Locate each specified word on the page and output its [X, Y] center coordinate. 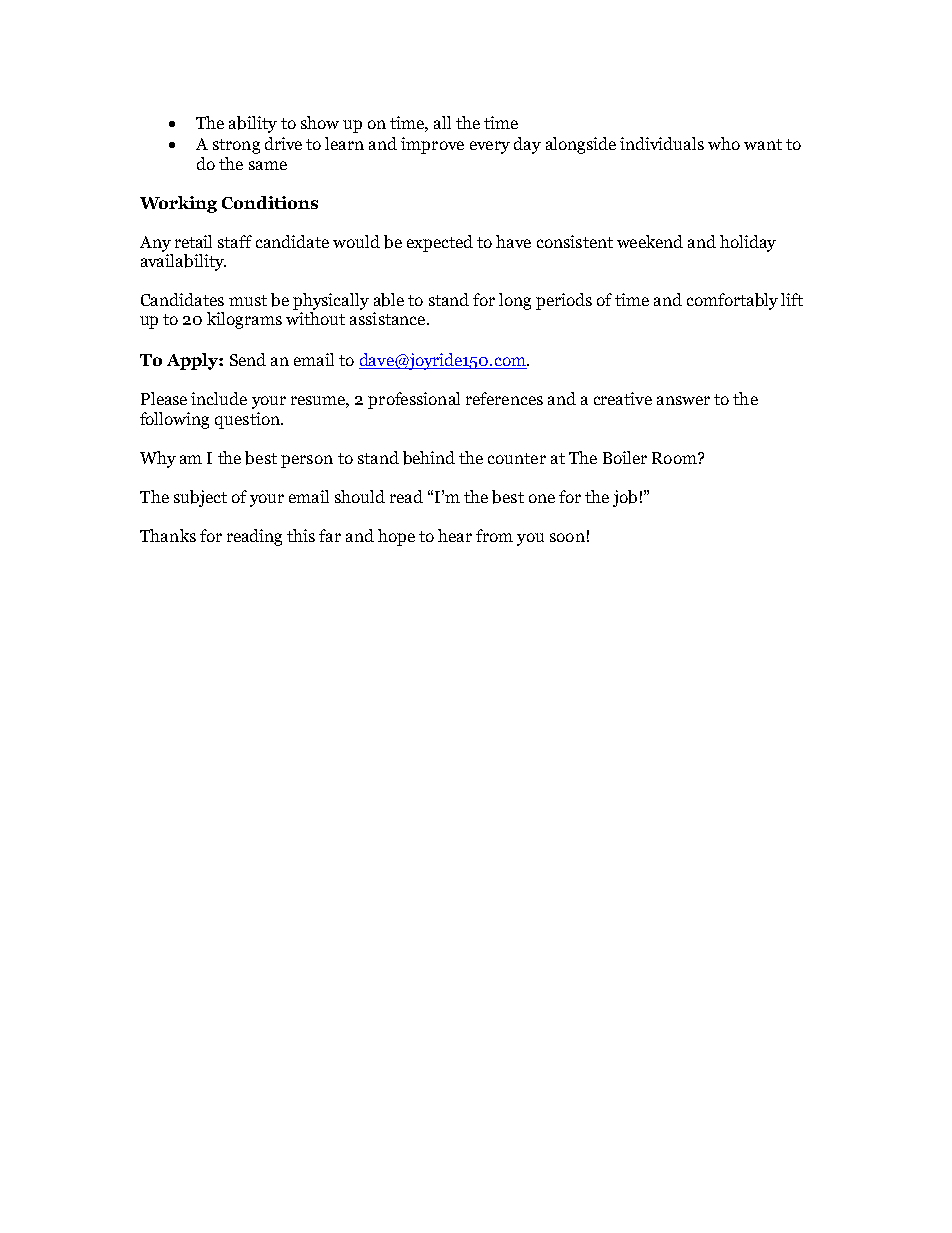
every [490, 147]
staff [235, 241]
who [724, 143]
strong [236, 146]
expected [440, 243]
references [504, 398]
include [219, 398]
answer [683, 400]
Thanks [168, 535]
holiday [748, 243]
